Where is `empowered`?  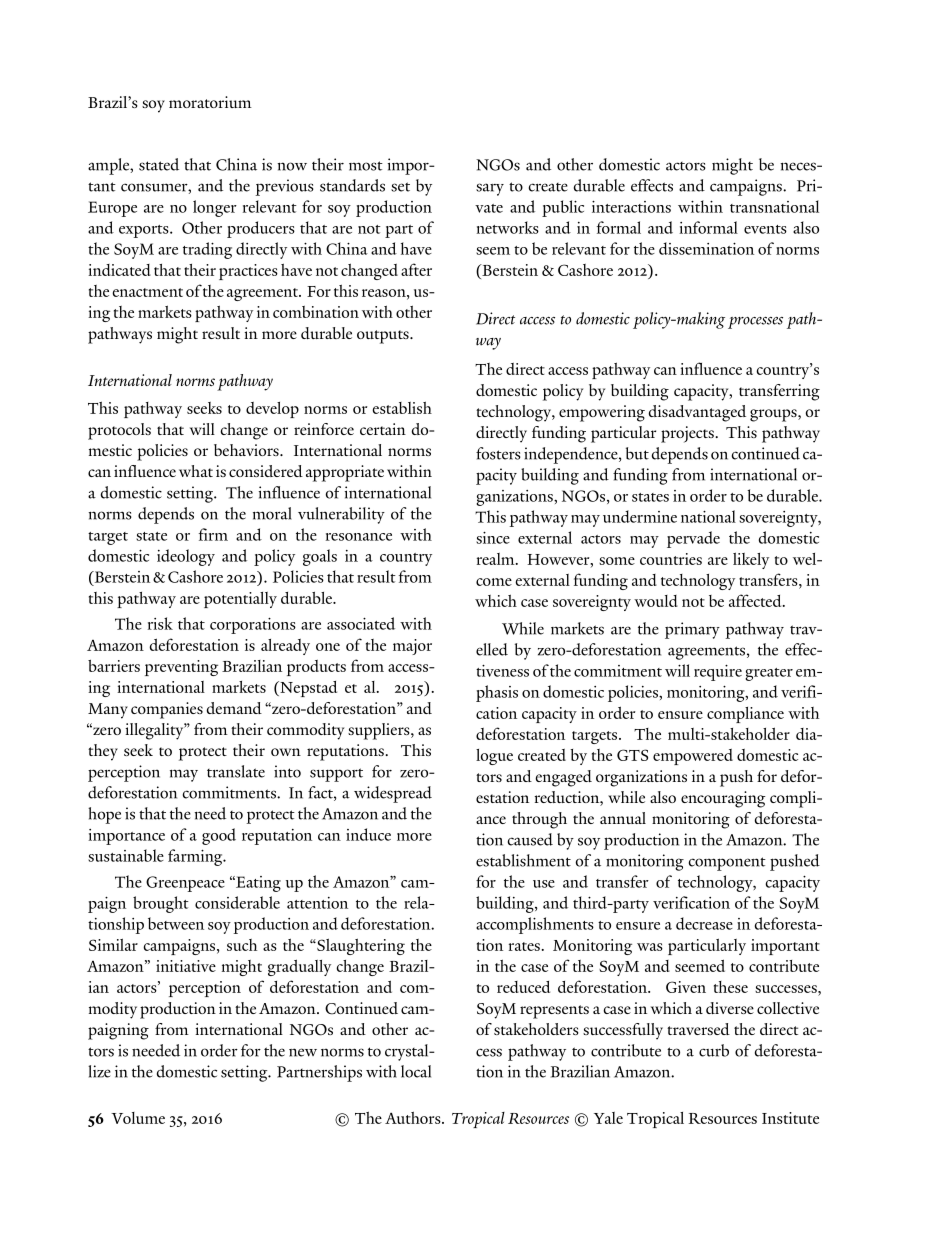 empowered is located at coordinates (693, 757).
